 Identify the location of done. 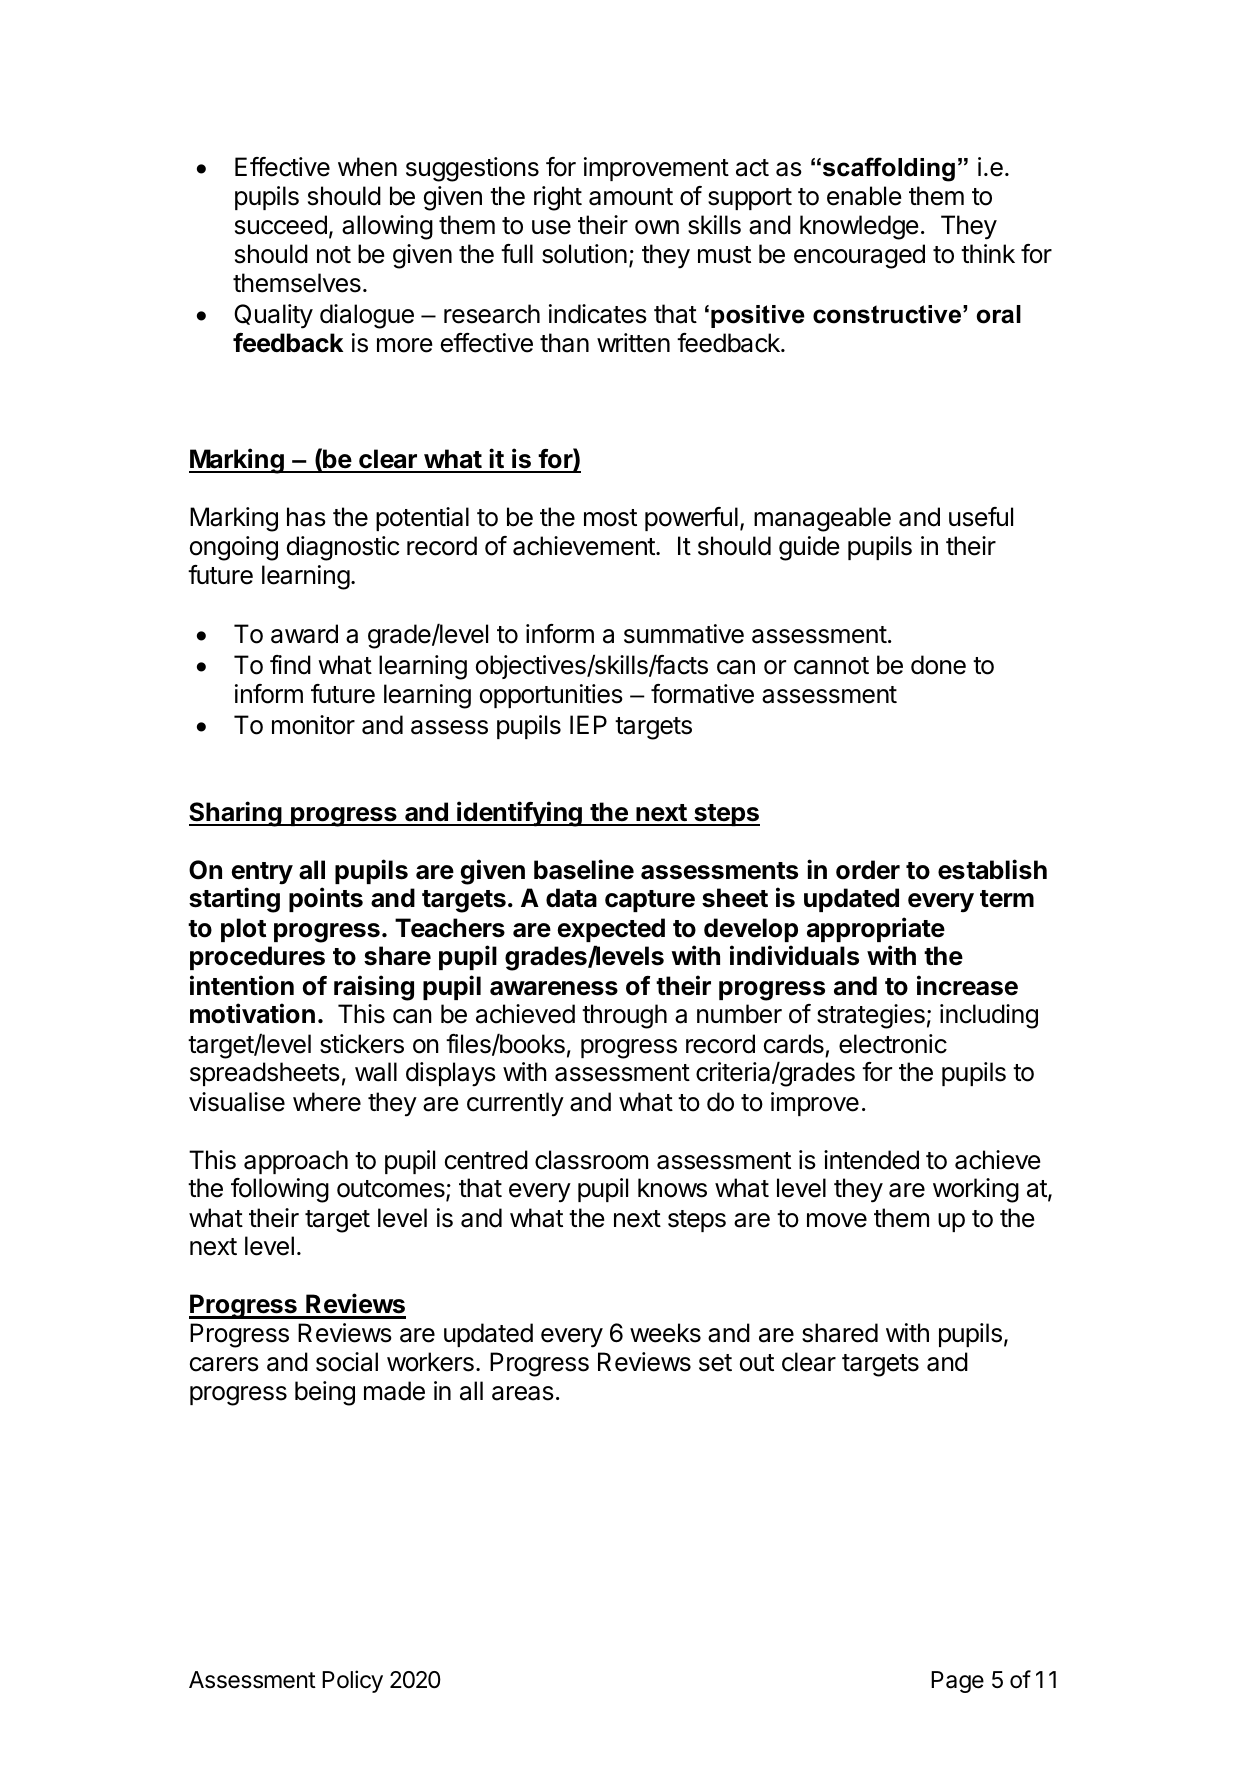
(938, 665).
